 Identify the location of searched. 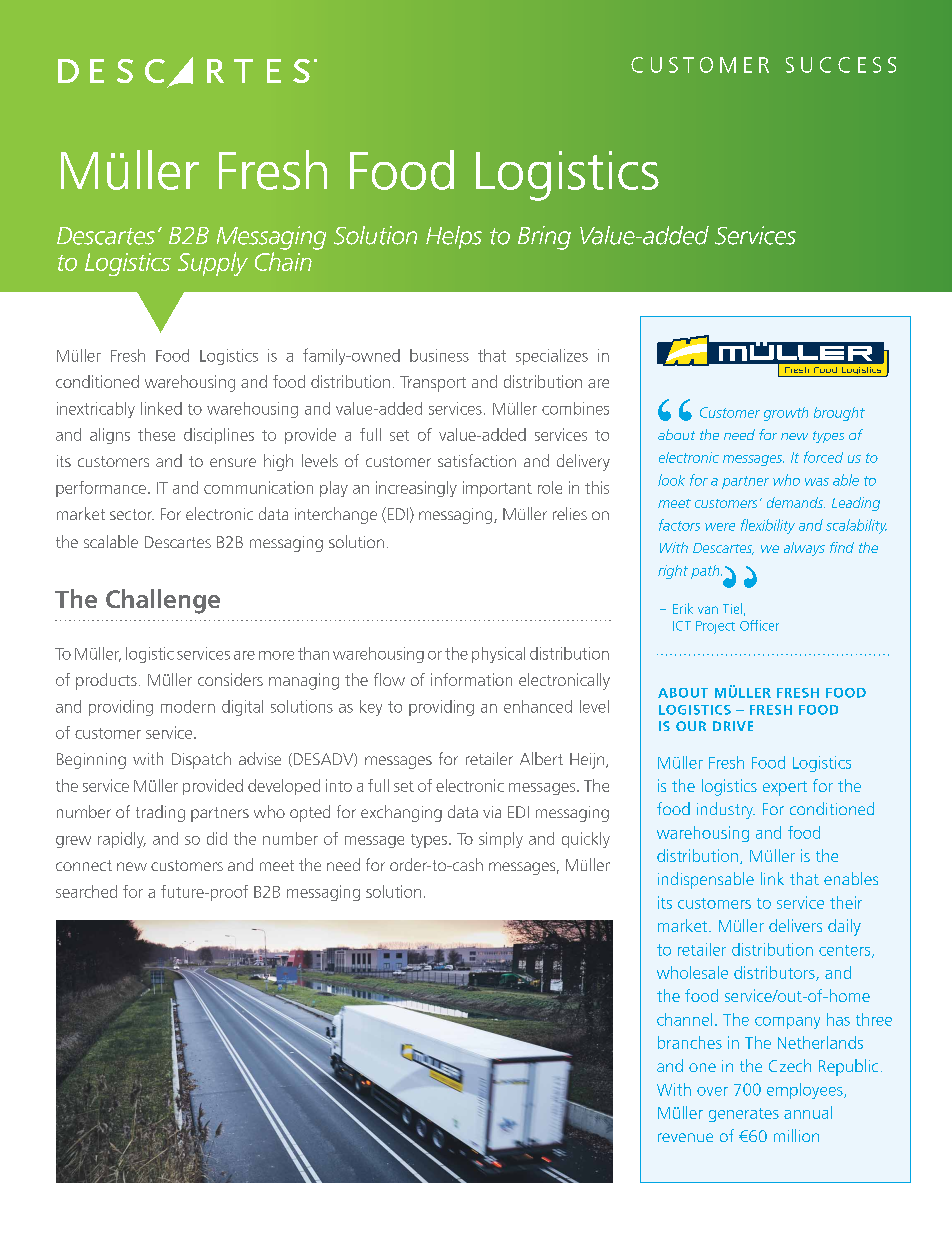
(86, 891).
